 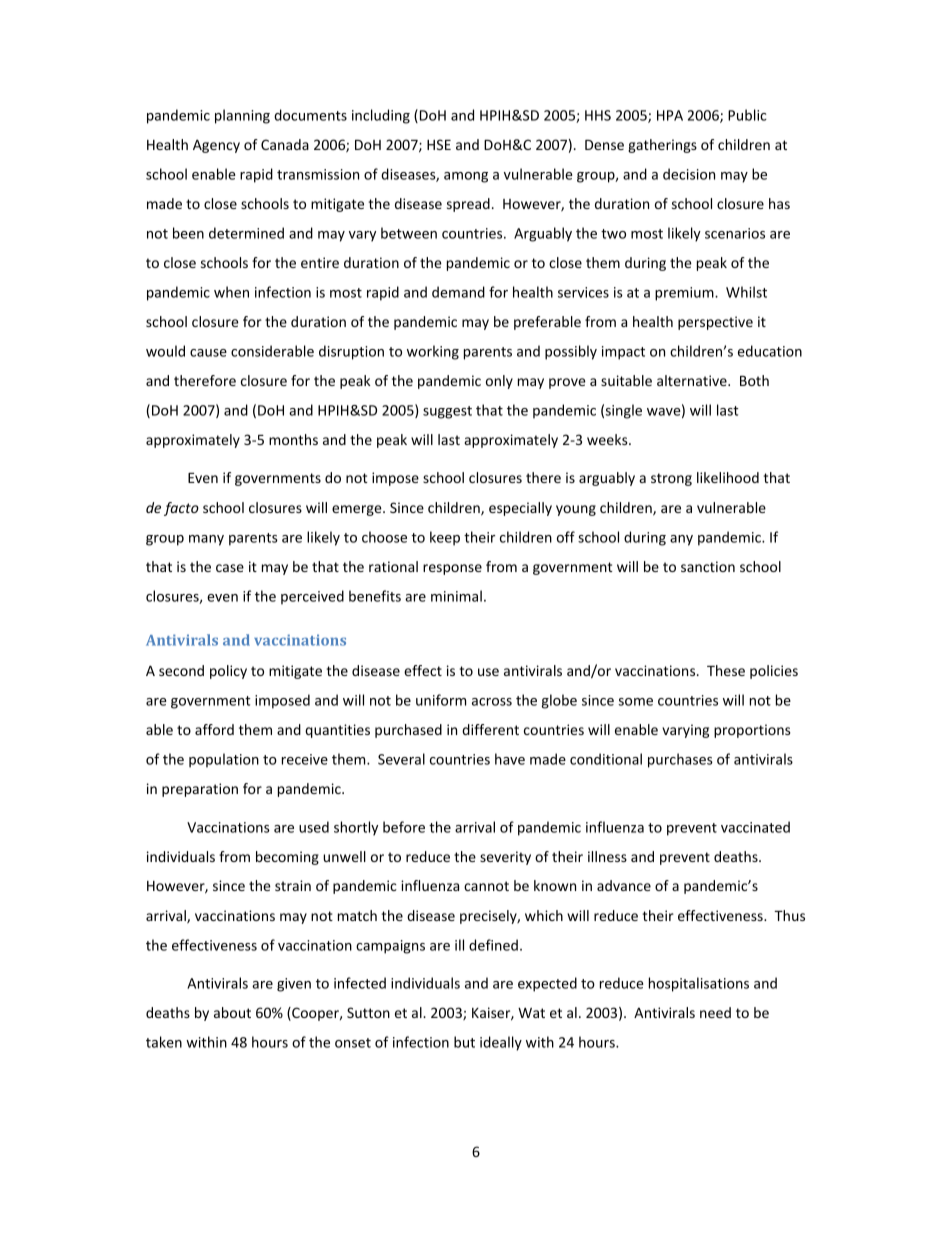 What do you see at coordinates (464, 1042) in the screenshot?
I see `but` at bounding box center [464, 1042].
